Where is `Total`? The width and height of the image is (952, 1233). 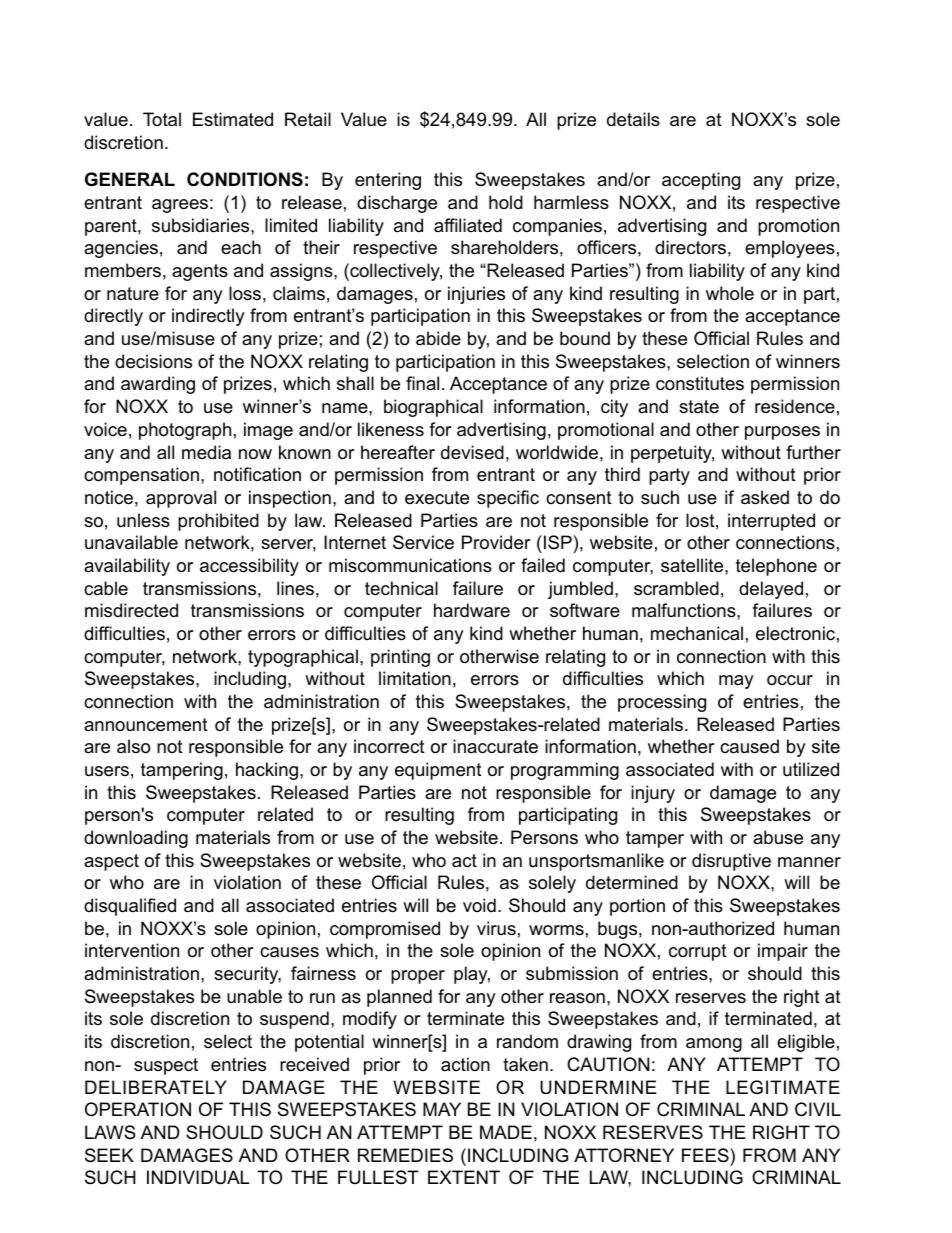 Total is located at coordinates (162, 119).
